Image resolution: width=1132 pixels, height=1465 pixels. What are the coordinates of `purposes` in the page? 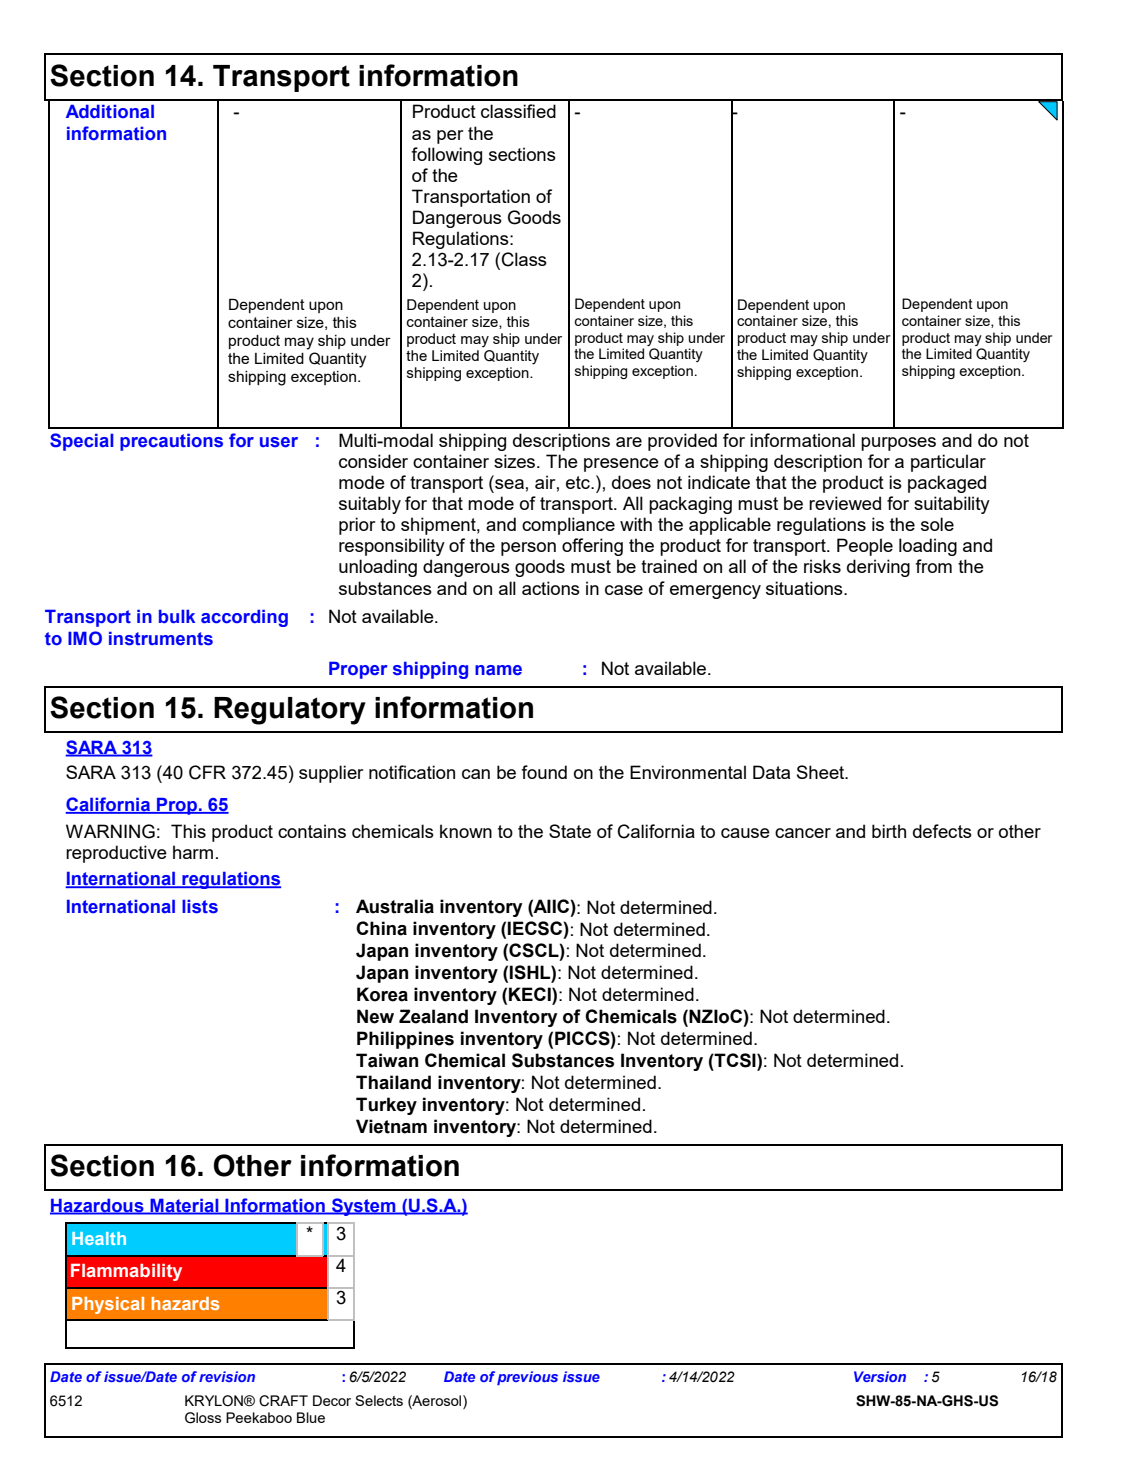 It's located at (898, 444).
